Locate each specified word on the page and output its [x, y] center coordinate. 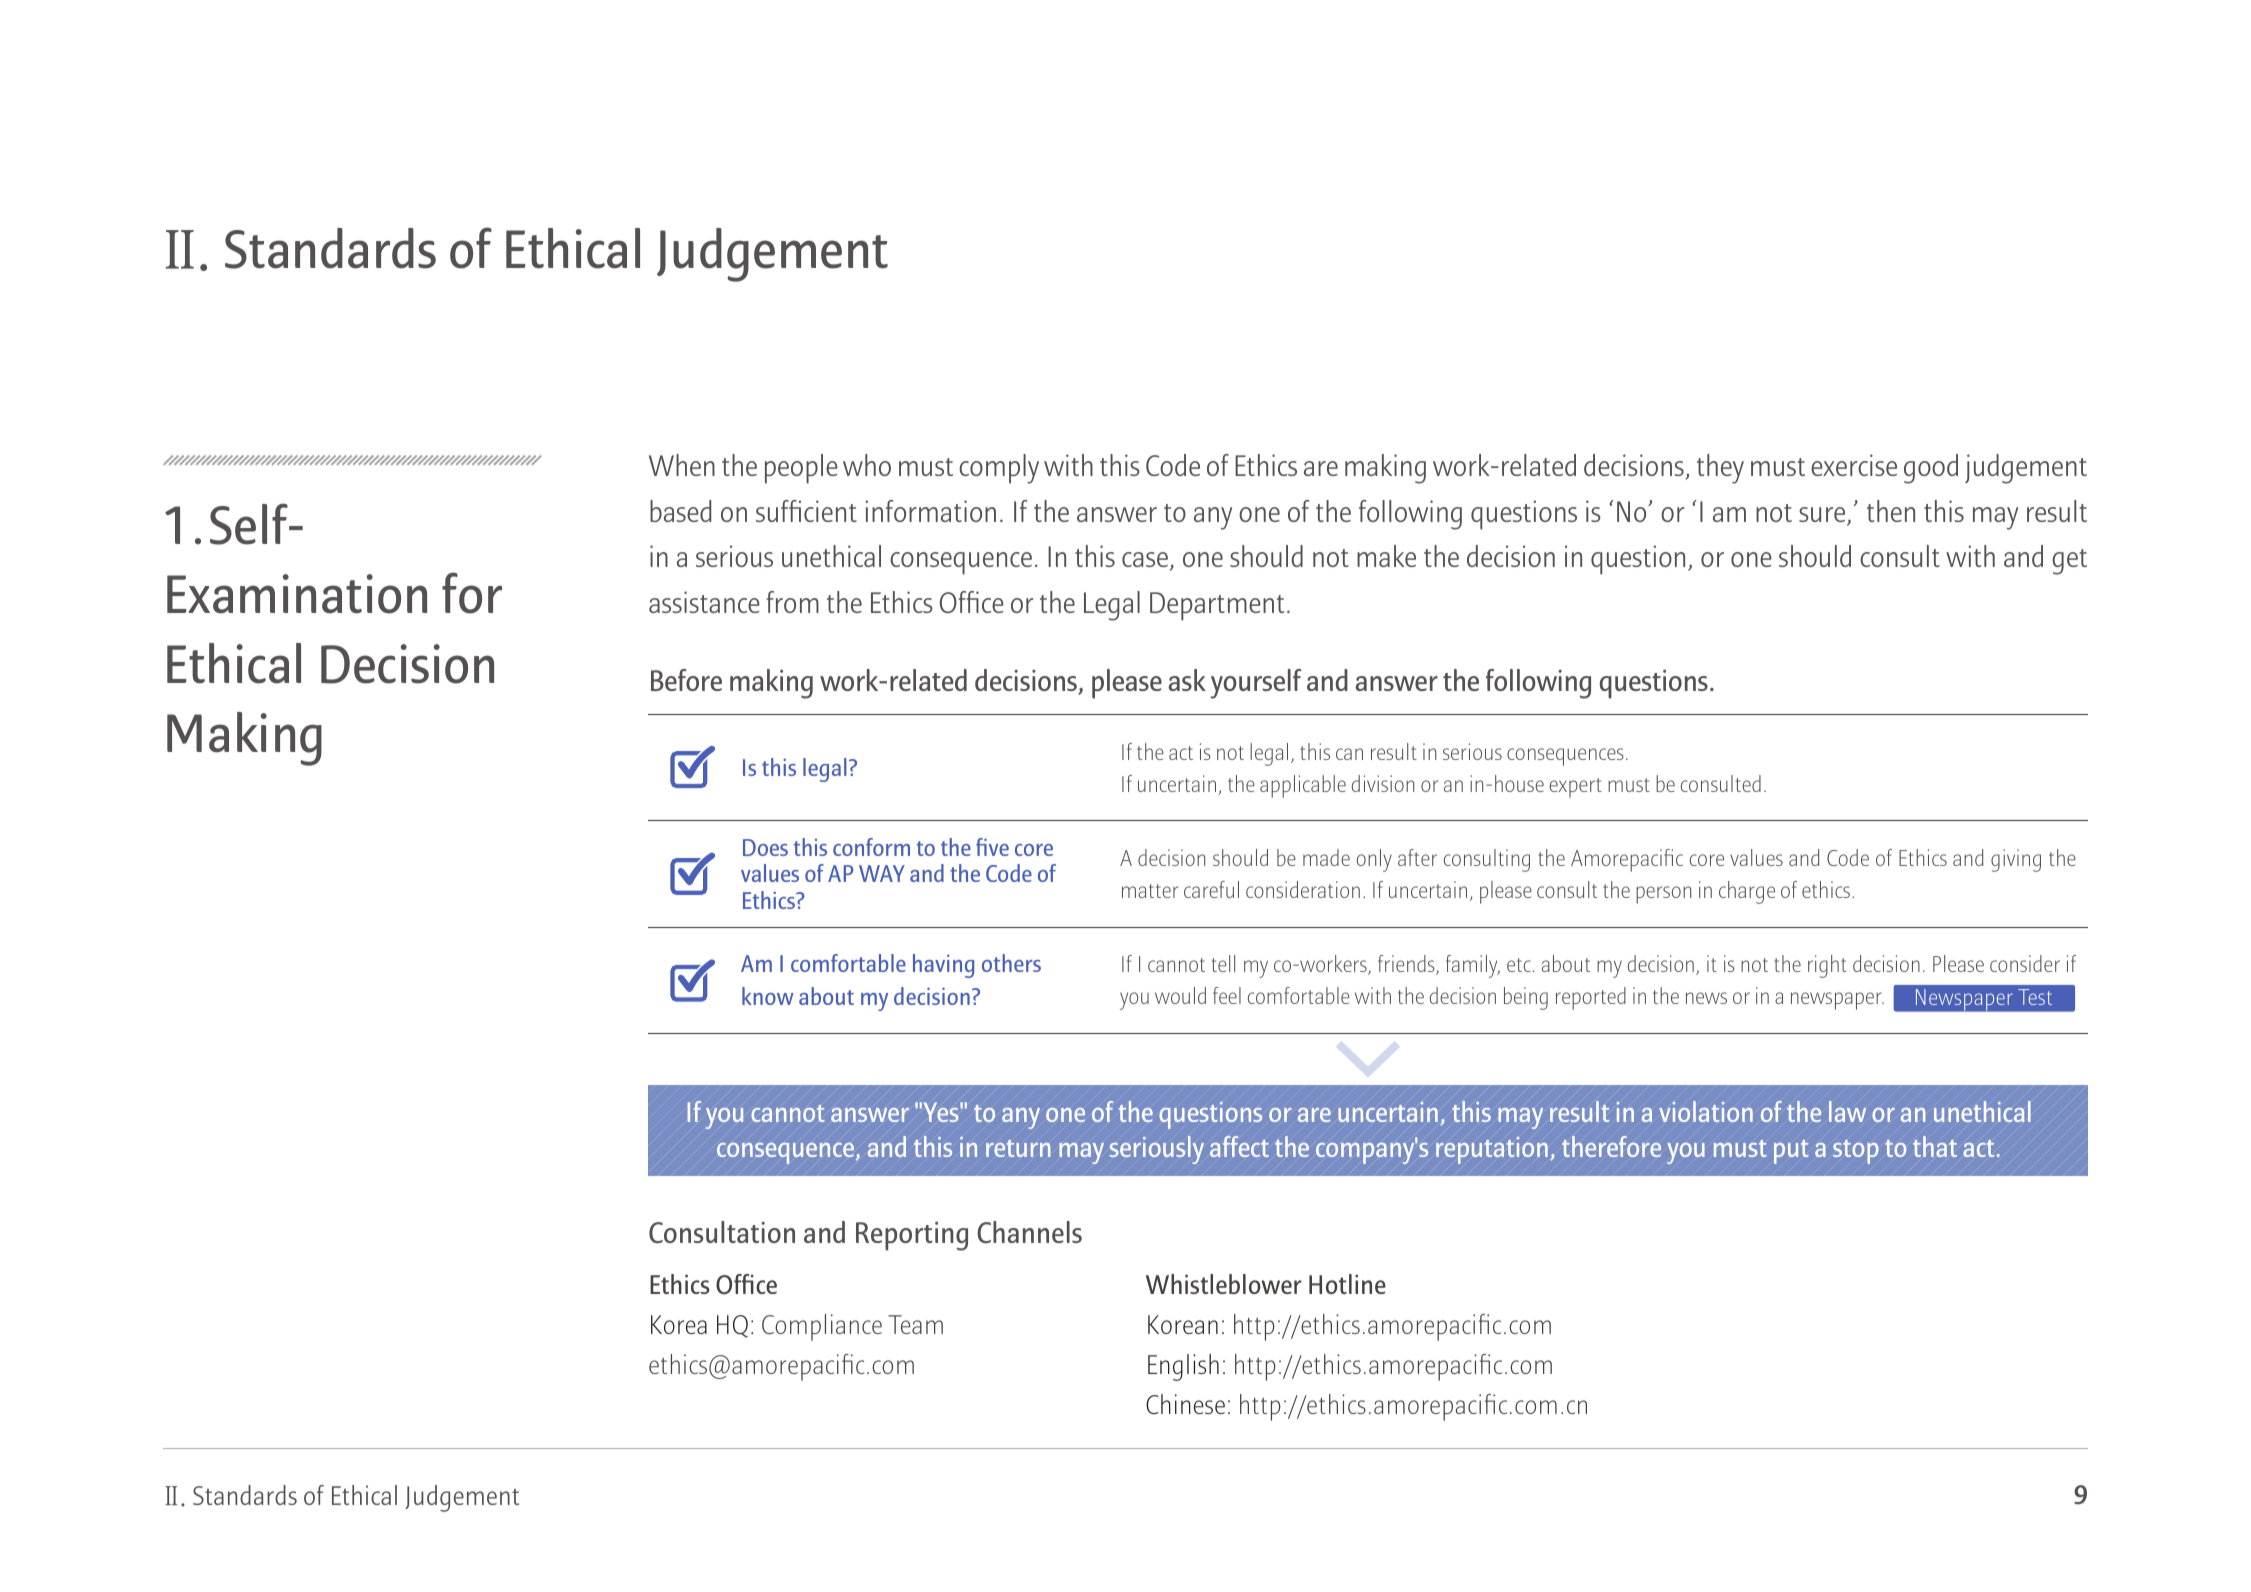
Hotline [1347, 1284]
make [1386, 556]
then [1891, 511]
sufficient [806, 511]
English [1183, 1367]
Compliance [822, 1327]
